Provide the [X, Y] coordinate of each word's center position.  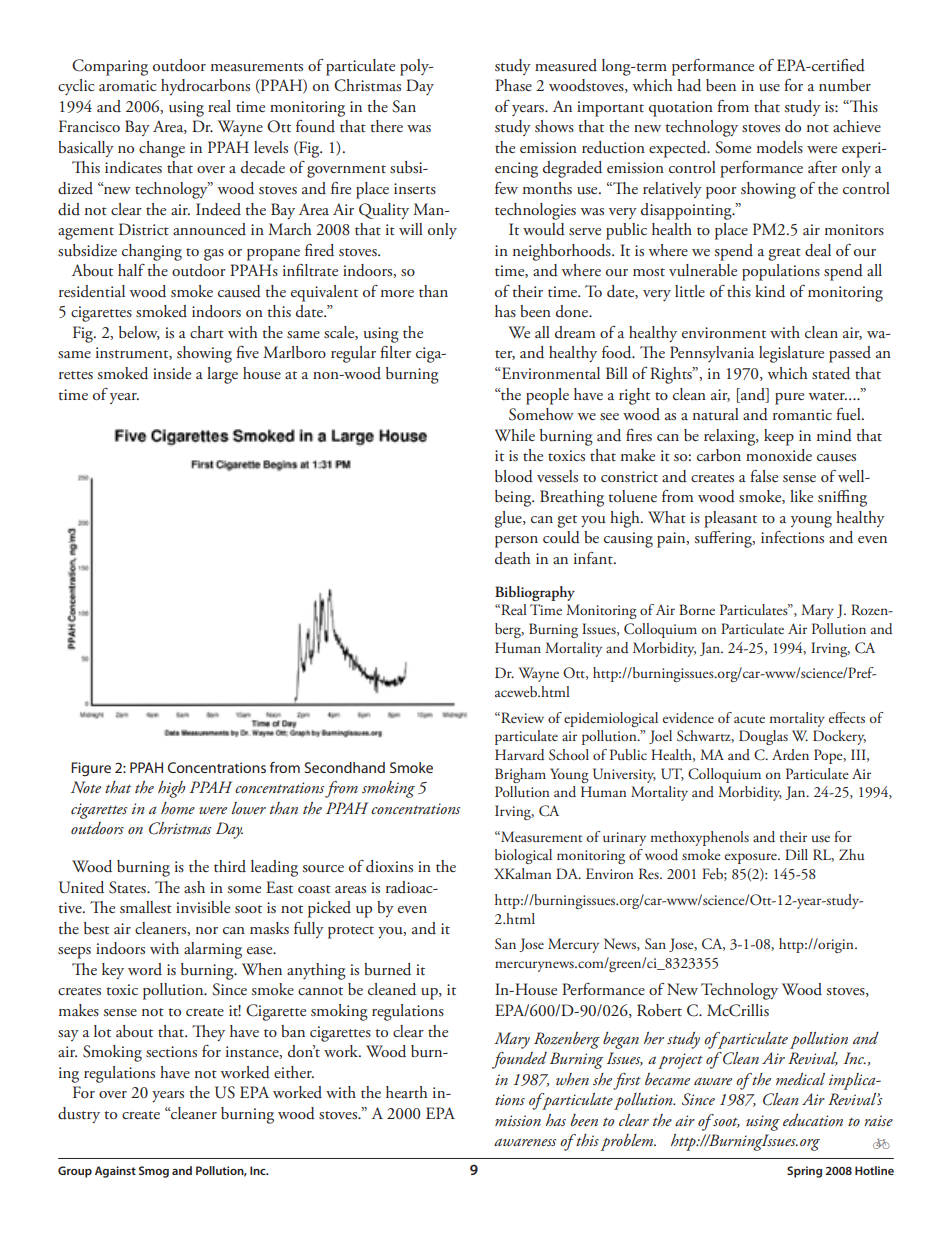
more [397, 293]
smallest [146, 907]
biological [523, 856]
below [139, 333]
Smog [154, 1172]
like [801, 496]
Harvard [520, 755]
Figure [91, 769]
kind [770, 291]
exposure [752, 858]
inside [172, 373]
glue [509, 519]
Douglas [763, 737]
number [845, 85]
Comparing [110, 67]
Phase [513, 85]
